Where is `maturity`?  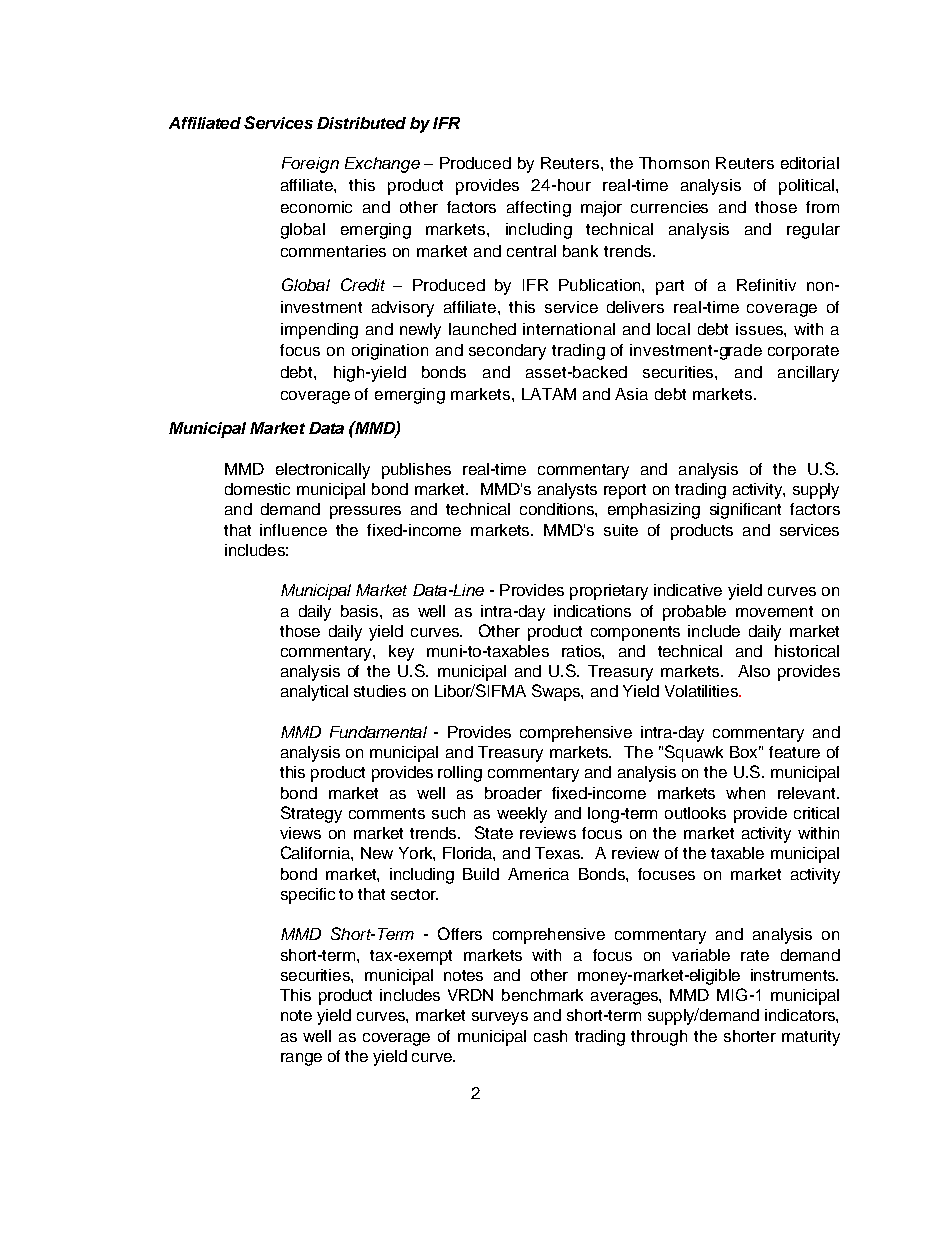 maturity is located at coordinates (811, 1038).
